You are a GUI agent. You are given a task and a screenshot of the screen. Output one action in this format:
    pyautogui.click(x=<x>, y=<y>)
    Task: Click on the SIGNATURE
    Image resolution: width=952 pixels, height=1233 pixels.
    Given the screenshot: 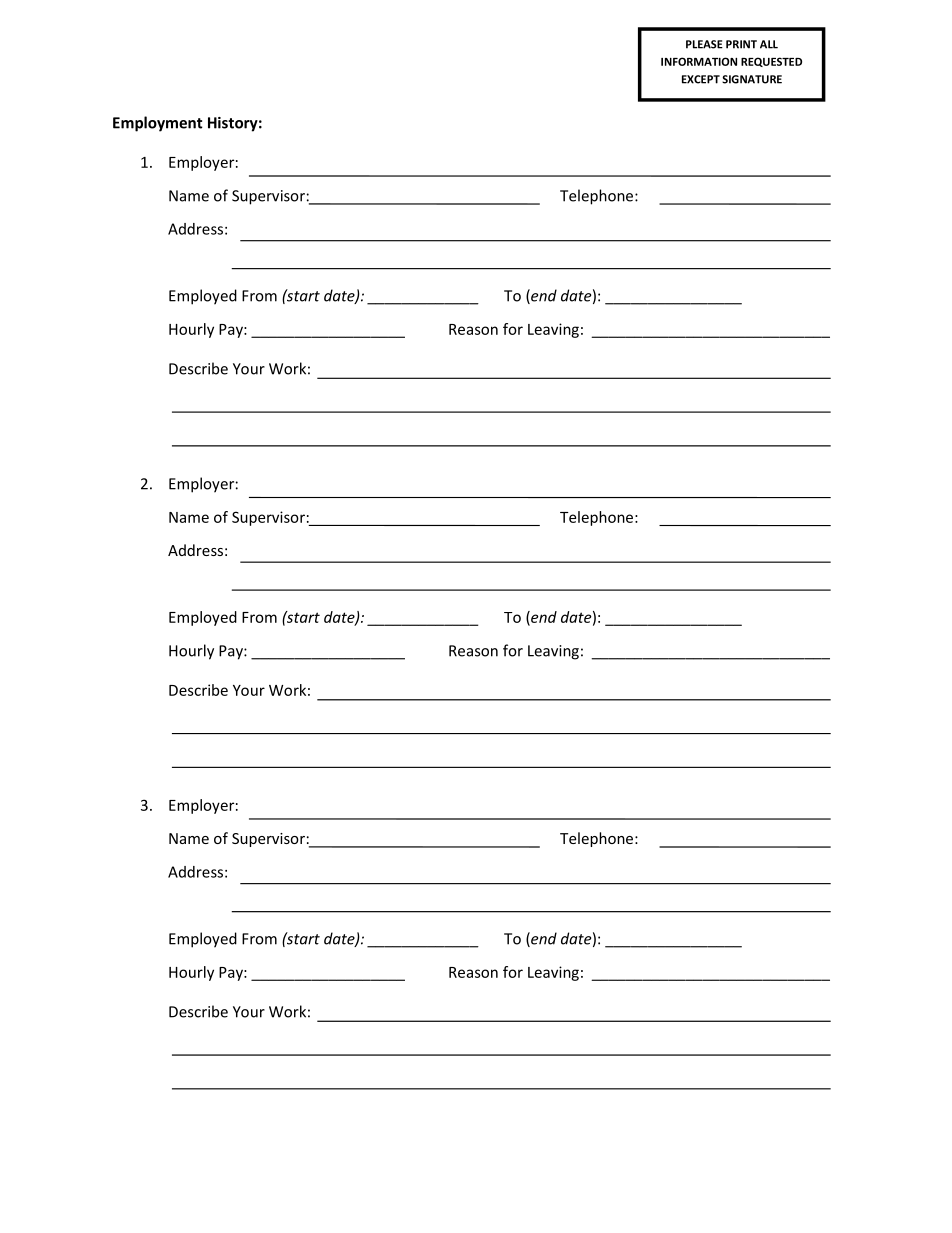 What is the action you would take?
    pyautogui.click(x=752, y=79)
